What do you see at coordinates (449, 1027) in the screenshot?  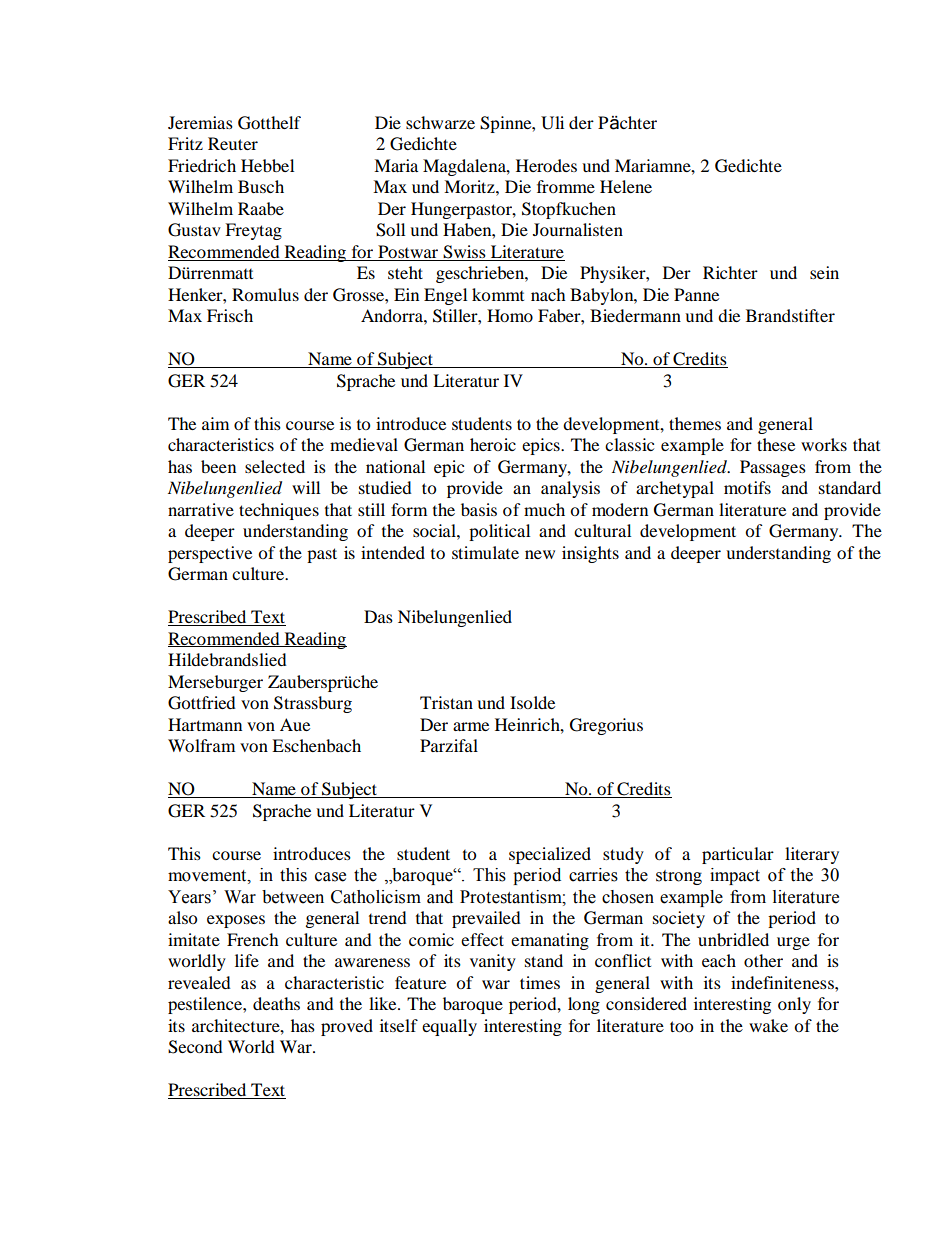 I see `equally` at bounding box center [449, 1027].
